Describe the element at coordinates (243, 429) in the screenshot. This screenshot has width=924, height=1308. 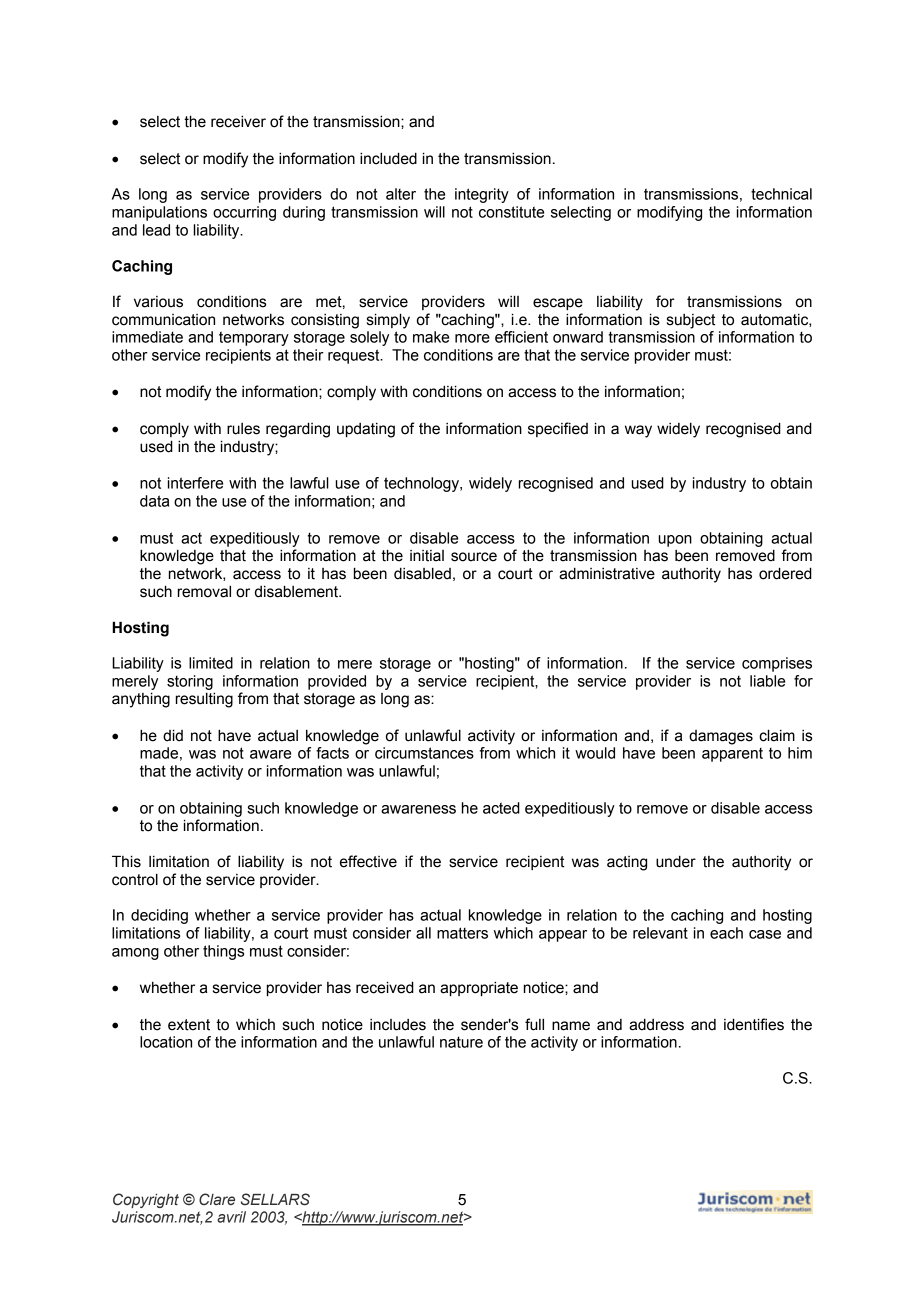
I see `rules` at that location.
